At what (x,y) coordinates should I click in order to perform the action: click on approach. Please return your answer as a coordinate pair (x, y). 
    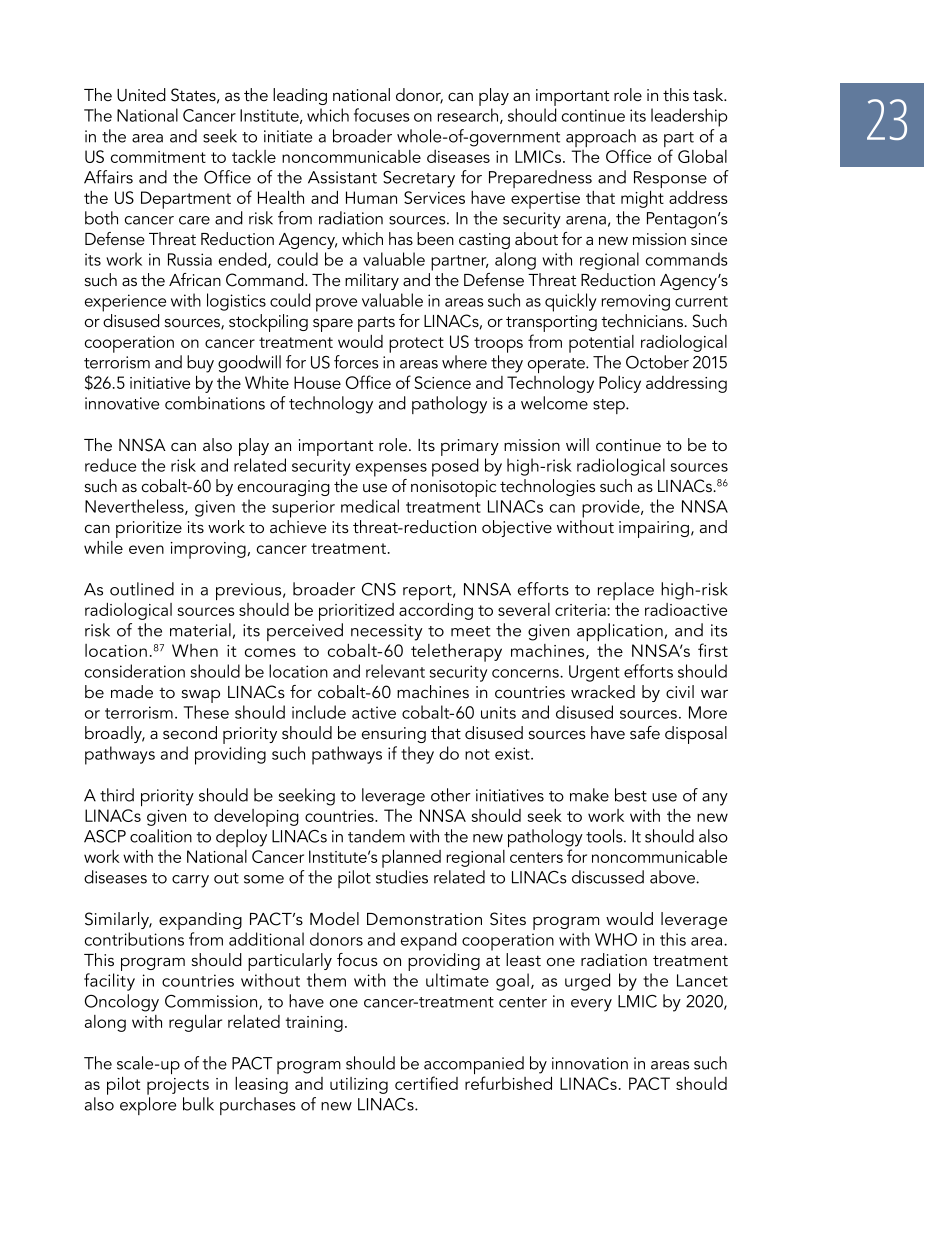
    Looking at the image, I should click on (601, 139).
